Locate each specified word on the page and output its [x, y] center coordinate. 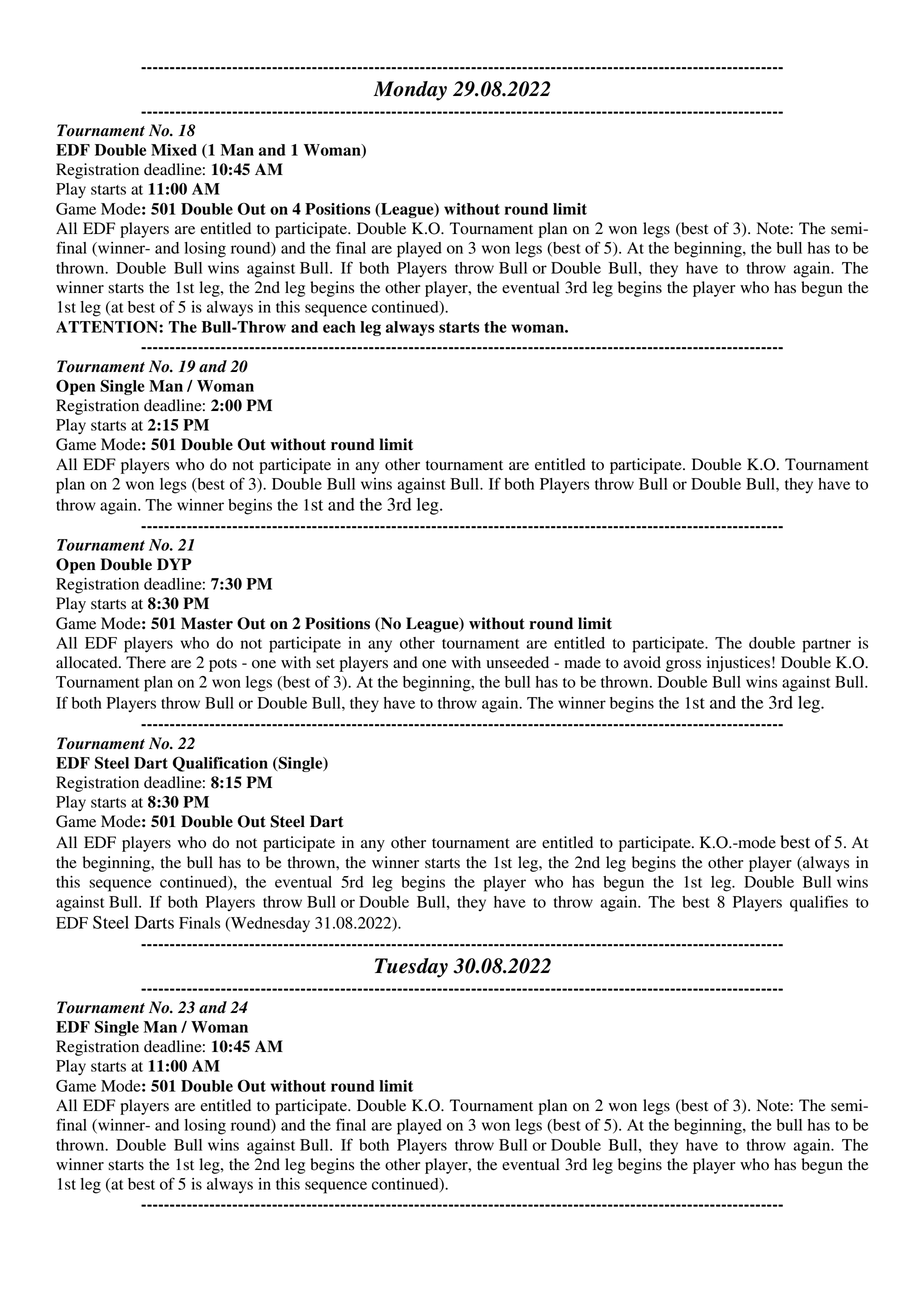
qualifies [819, 903]
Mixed [174, 150]
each [339, 327]
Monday [410, 91]
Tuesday [411, 968]
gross [683, 666]
